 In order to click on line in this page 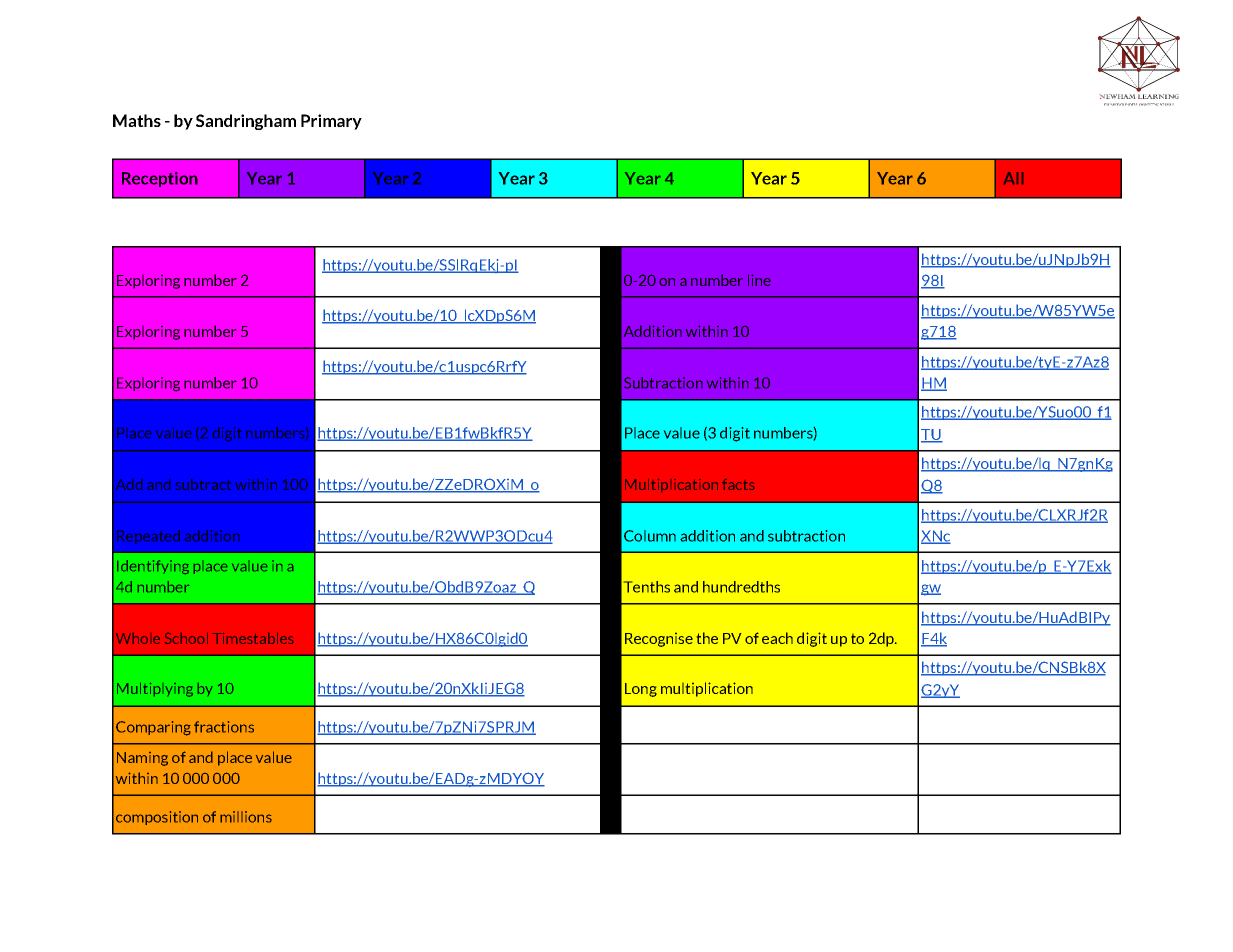, I will do `click(759, 280)`.
